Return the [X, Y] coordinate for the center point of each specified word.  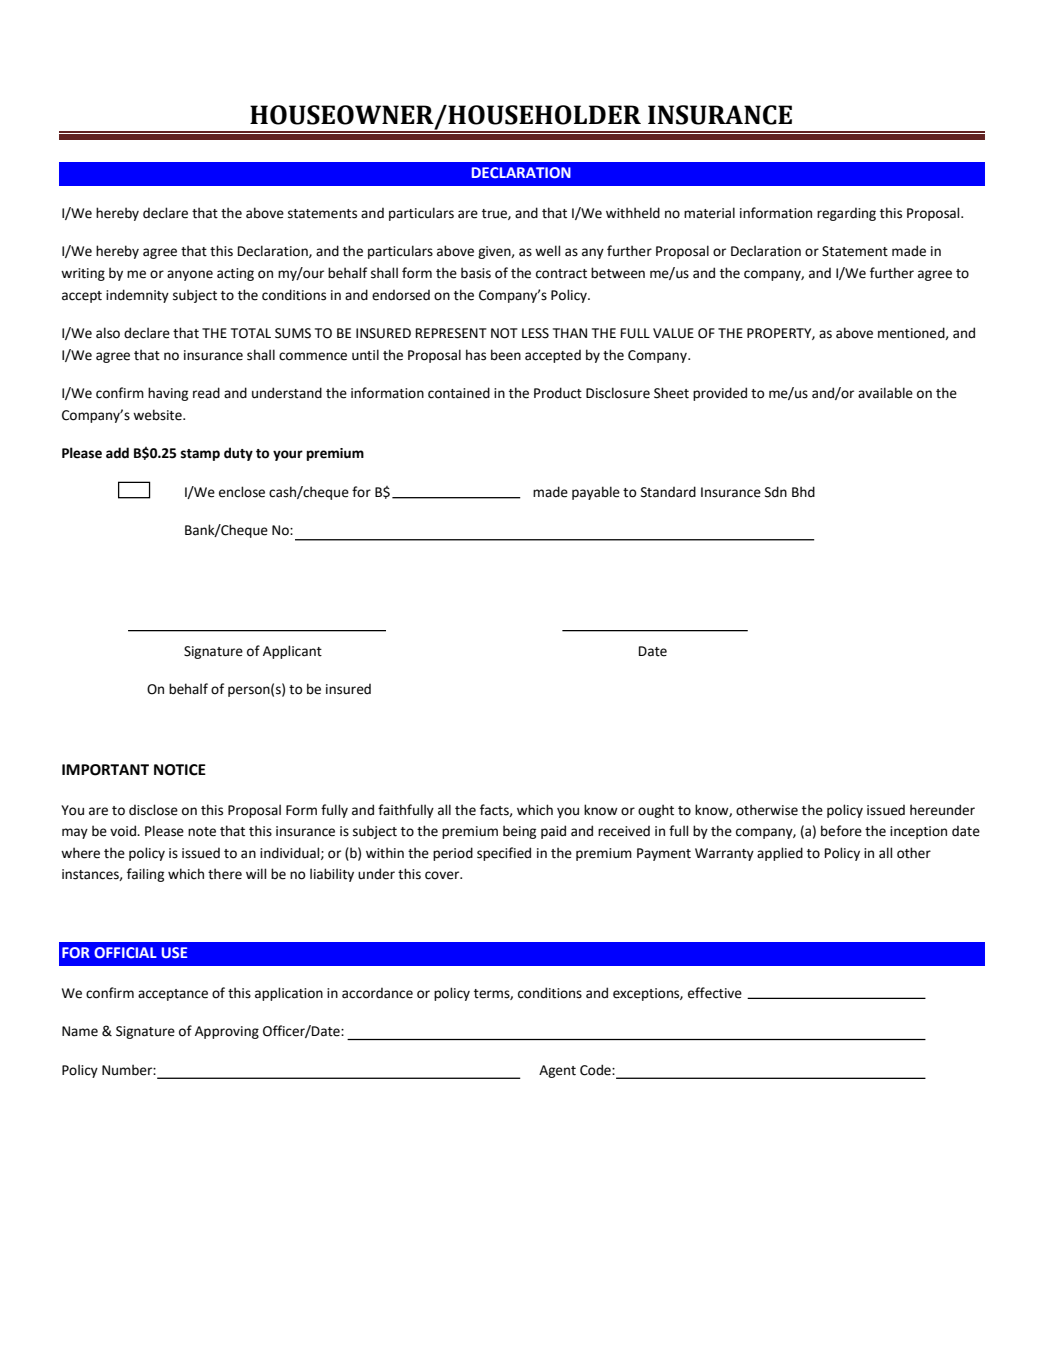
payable [596, 493]
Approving [227, 1032]
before [841, 831]
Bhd [803, 492]
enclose [242, 492]
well [547, 251]
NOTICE [180, 770]
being [519, 832]
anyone [190, 275]
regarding [846, 214]
